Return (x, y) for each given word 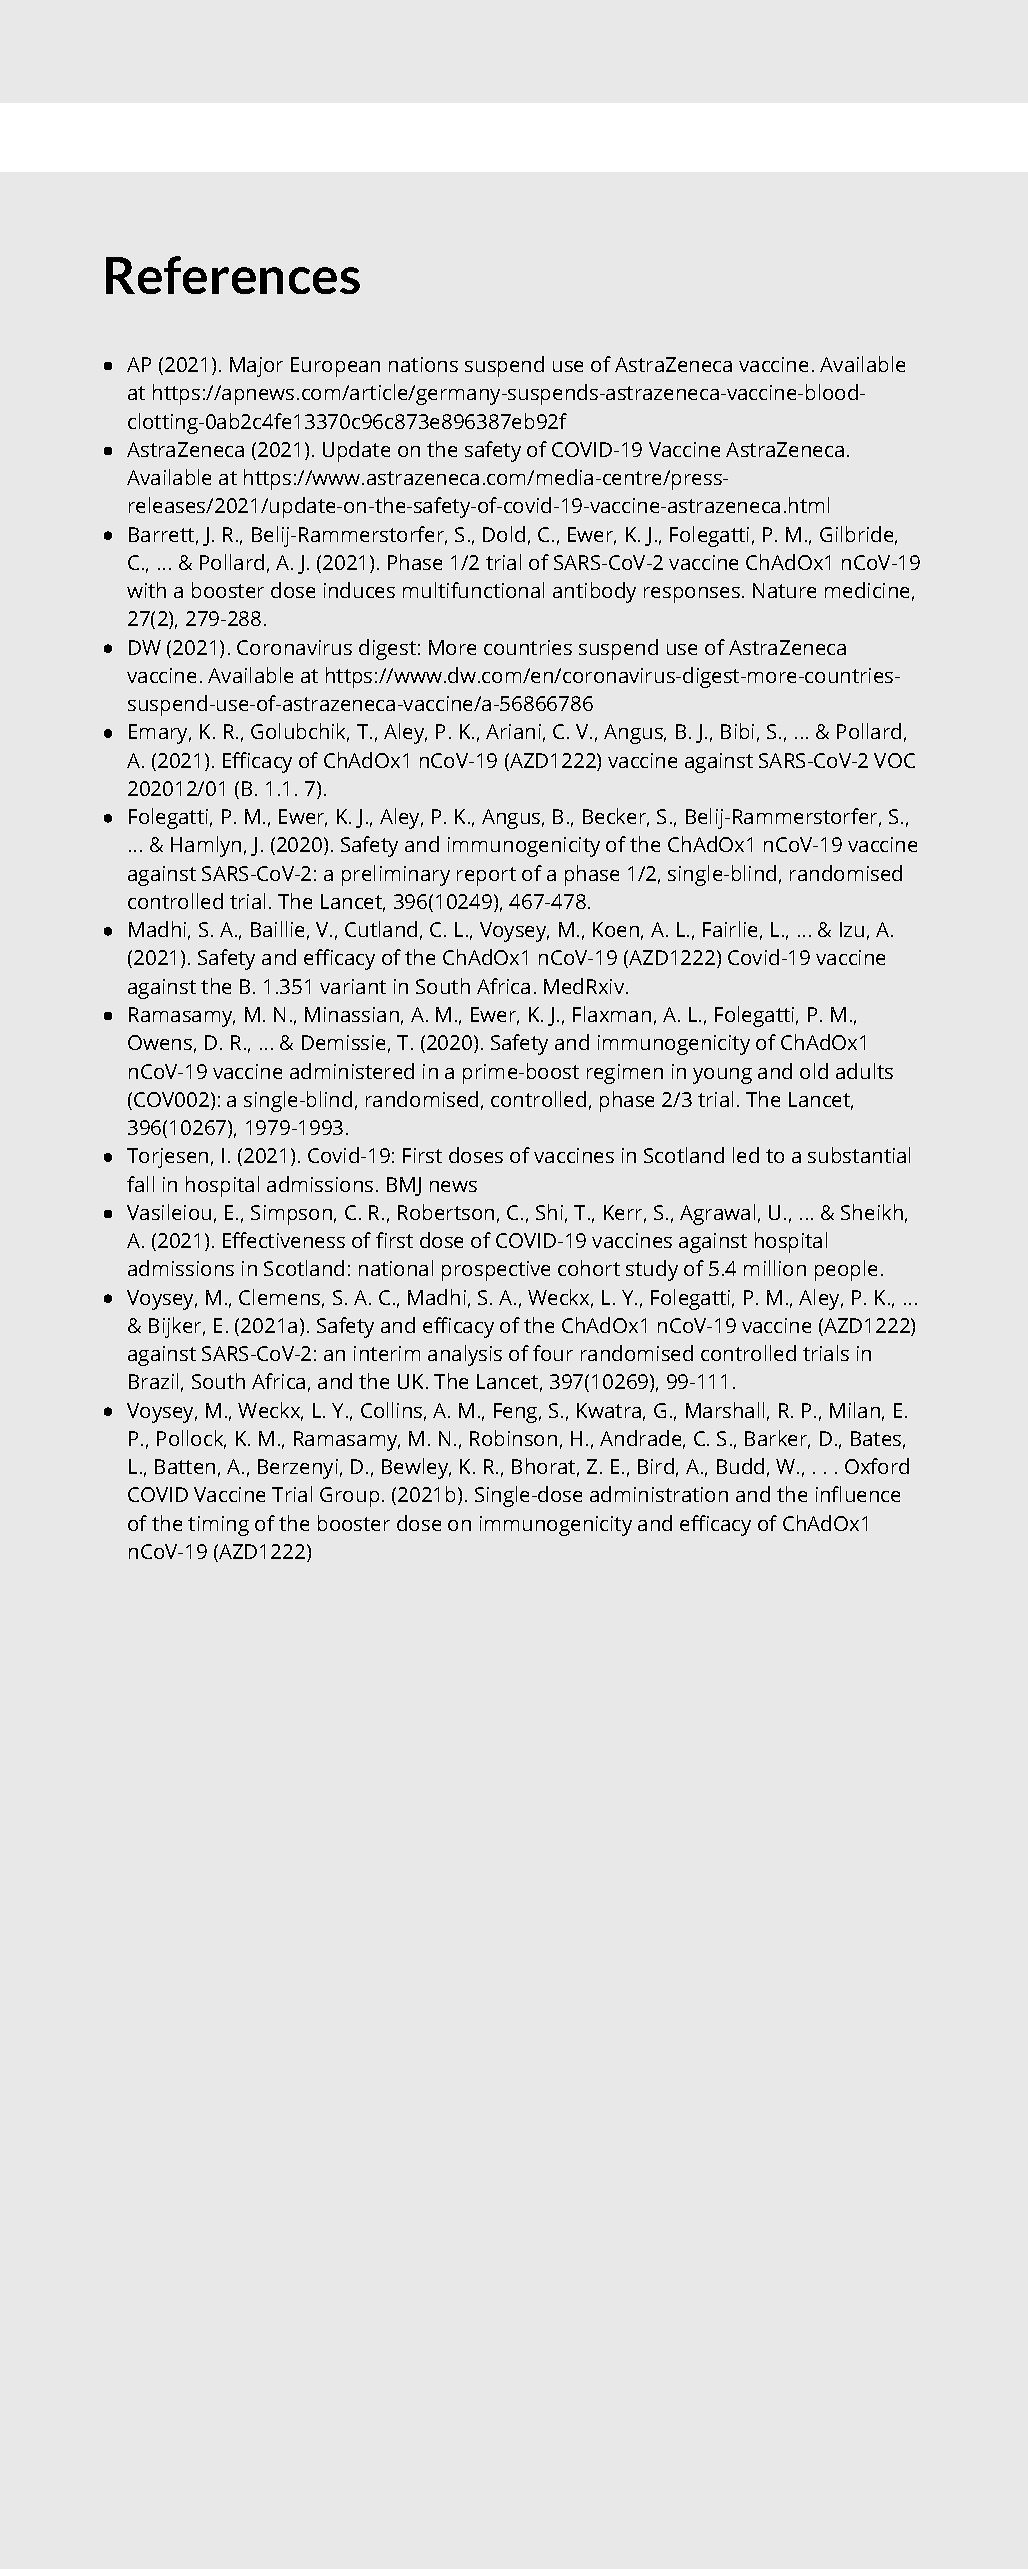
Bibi (737, 731)
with (146, 590)
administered (352, 1071)
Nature (784, 590)
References (233, 275)
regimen (625, 1074)
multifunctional (473, 590)
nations (423, 364)
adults (864, 1071)
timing (218, 1526)
